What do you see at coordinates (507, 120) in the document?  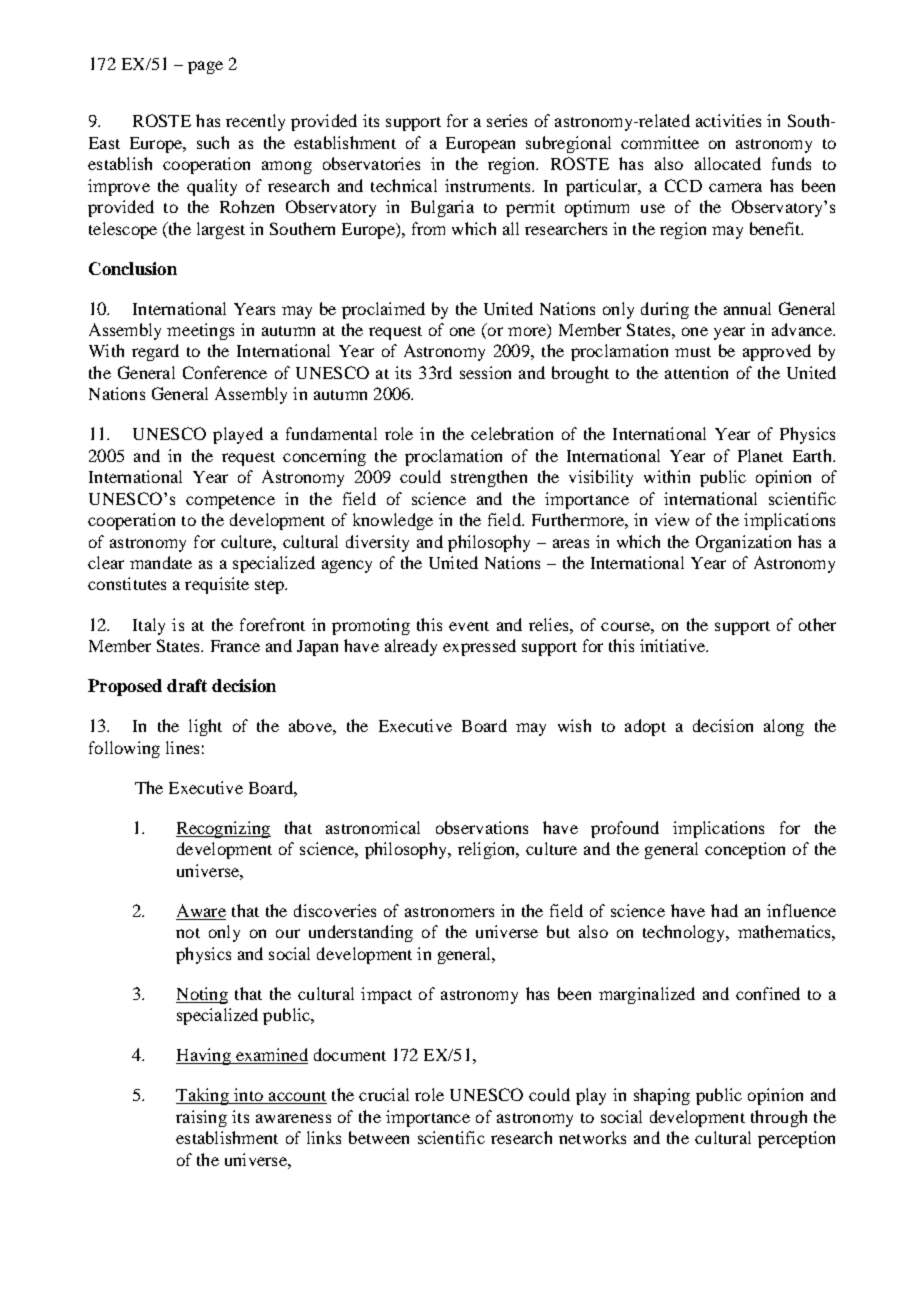 I see `series` at bounding box center [507, 120].
